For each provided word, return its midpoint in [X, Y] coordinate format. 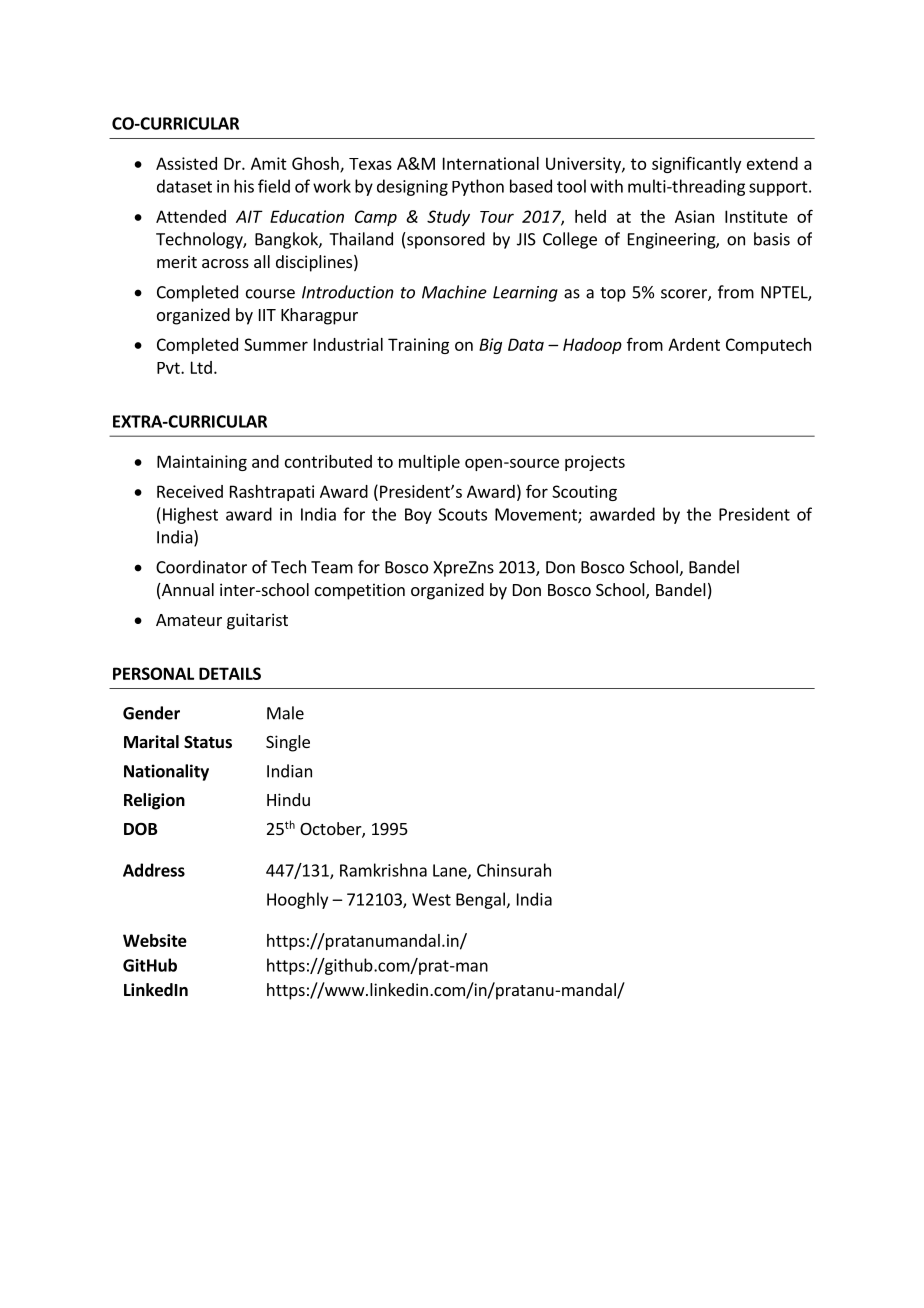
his [244, 186]
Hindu [288, 799]
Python [478, 187]
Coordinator [201, 567]
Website [155, 940]
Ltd [201, 367]
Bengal [480, 900]
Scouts [462, 514]
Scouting [584, 493]
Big [490, 346]
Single [288, 743]
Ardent [694, 344]
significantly [696, 164]
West [431, 899]
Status [208, 742]
